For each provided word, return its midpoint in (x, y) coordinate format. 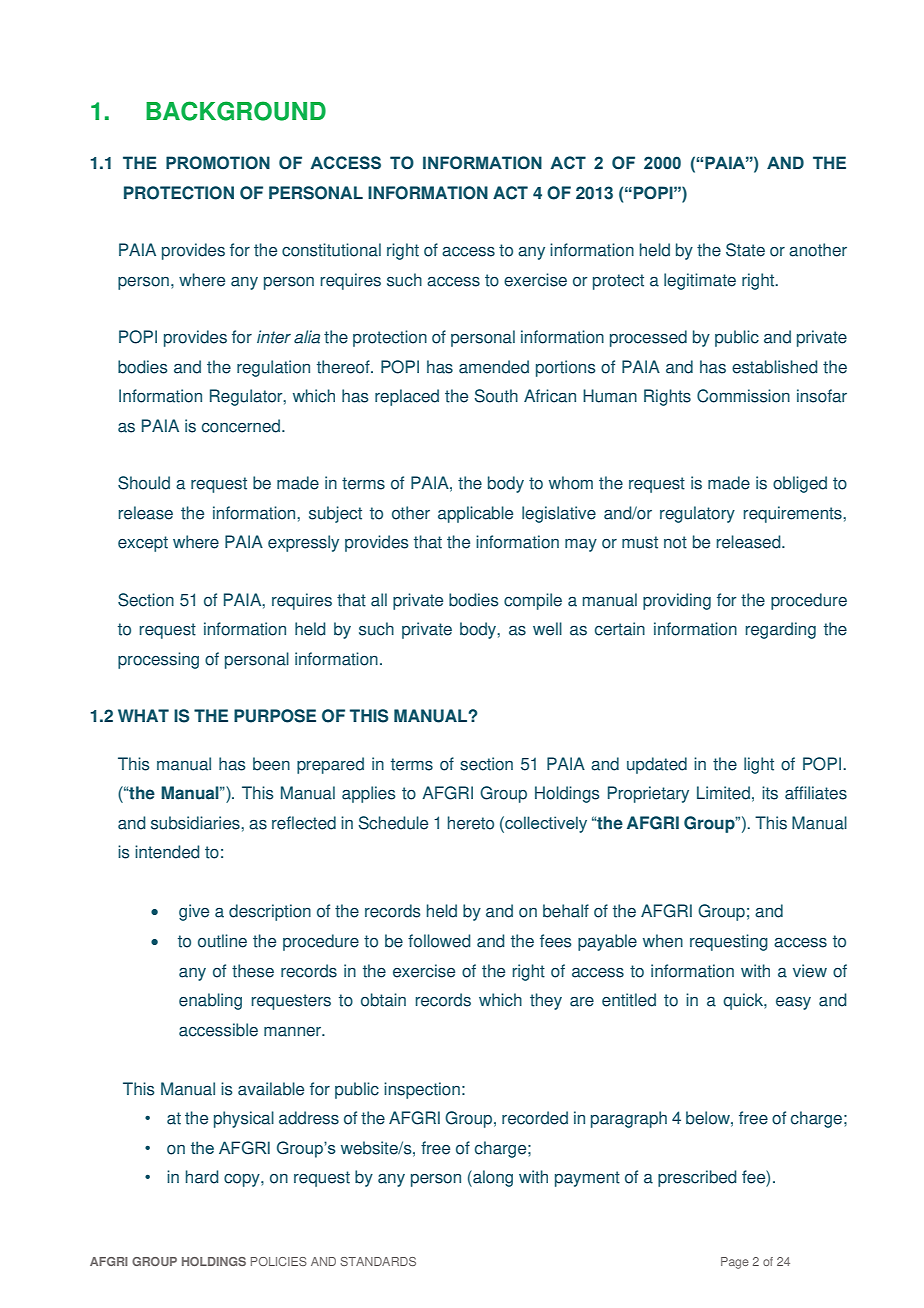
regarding (781, 630)
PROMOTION (218, 163)
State (745, 250)
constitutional (331, 250)
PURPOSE (275, 716)
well (547, 629)
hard (202, 1177)
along (492, 1178)
